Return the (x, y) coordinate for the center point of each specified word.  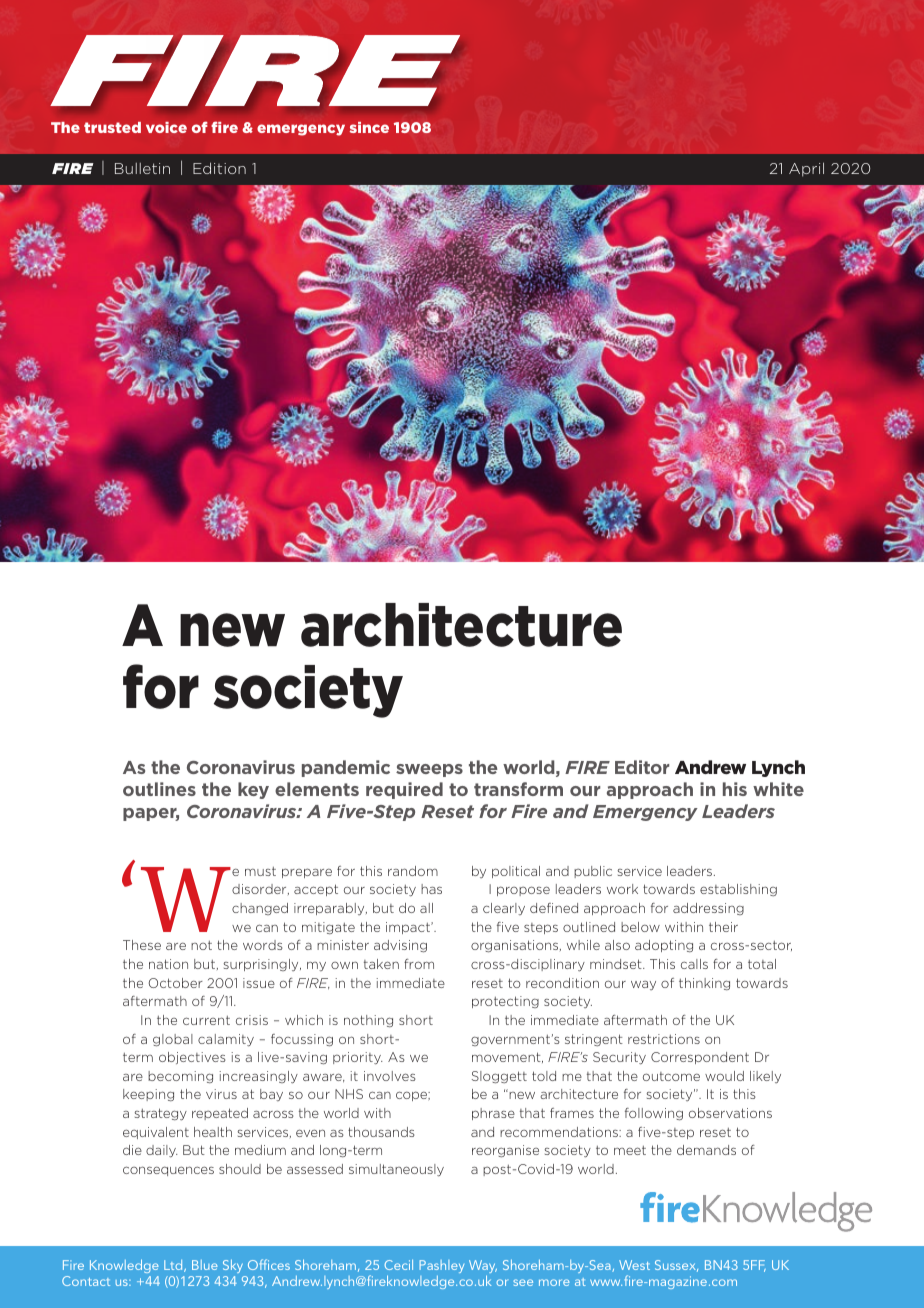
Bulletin (142, 168)
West (634, 1265)
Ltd (174, 1266)
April (806, 169)
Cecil (398, 1265)
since (369, 127)
